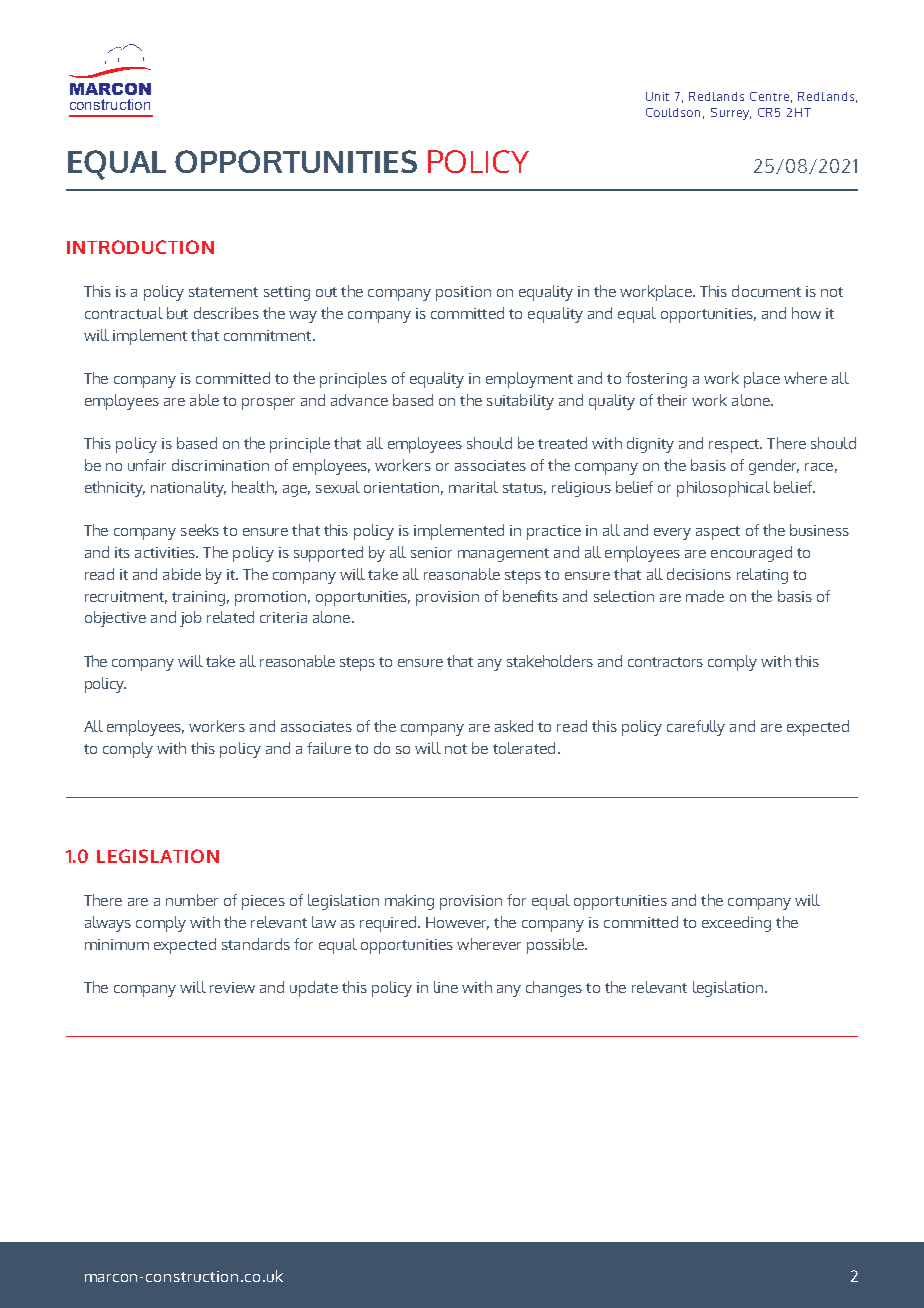  Describe the element at coordinates (140, 247) in the screenshot. I see `INTRODUCTION` at that location.
